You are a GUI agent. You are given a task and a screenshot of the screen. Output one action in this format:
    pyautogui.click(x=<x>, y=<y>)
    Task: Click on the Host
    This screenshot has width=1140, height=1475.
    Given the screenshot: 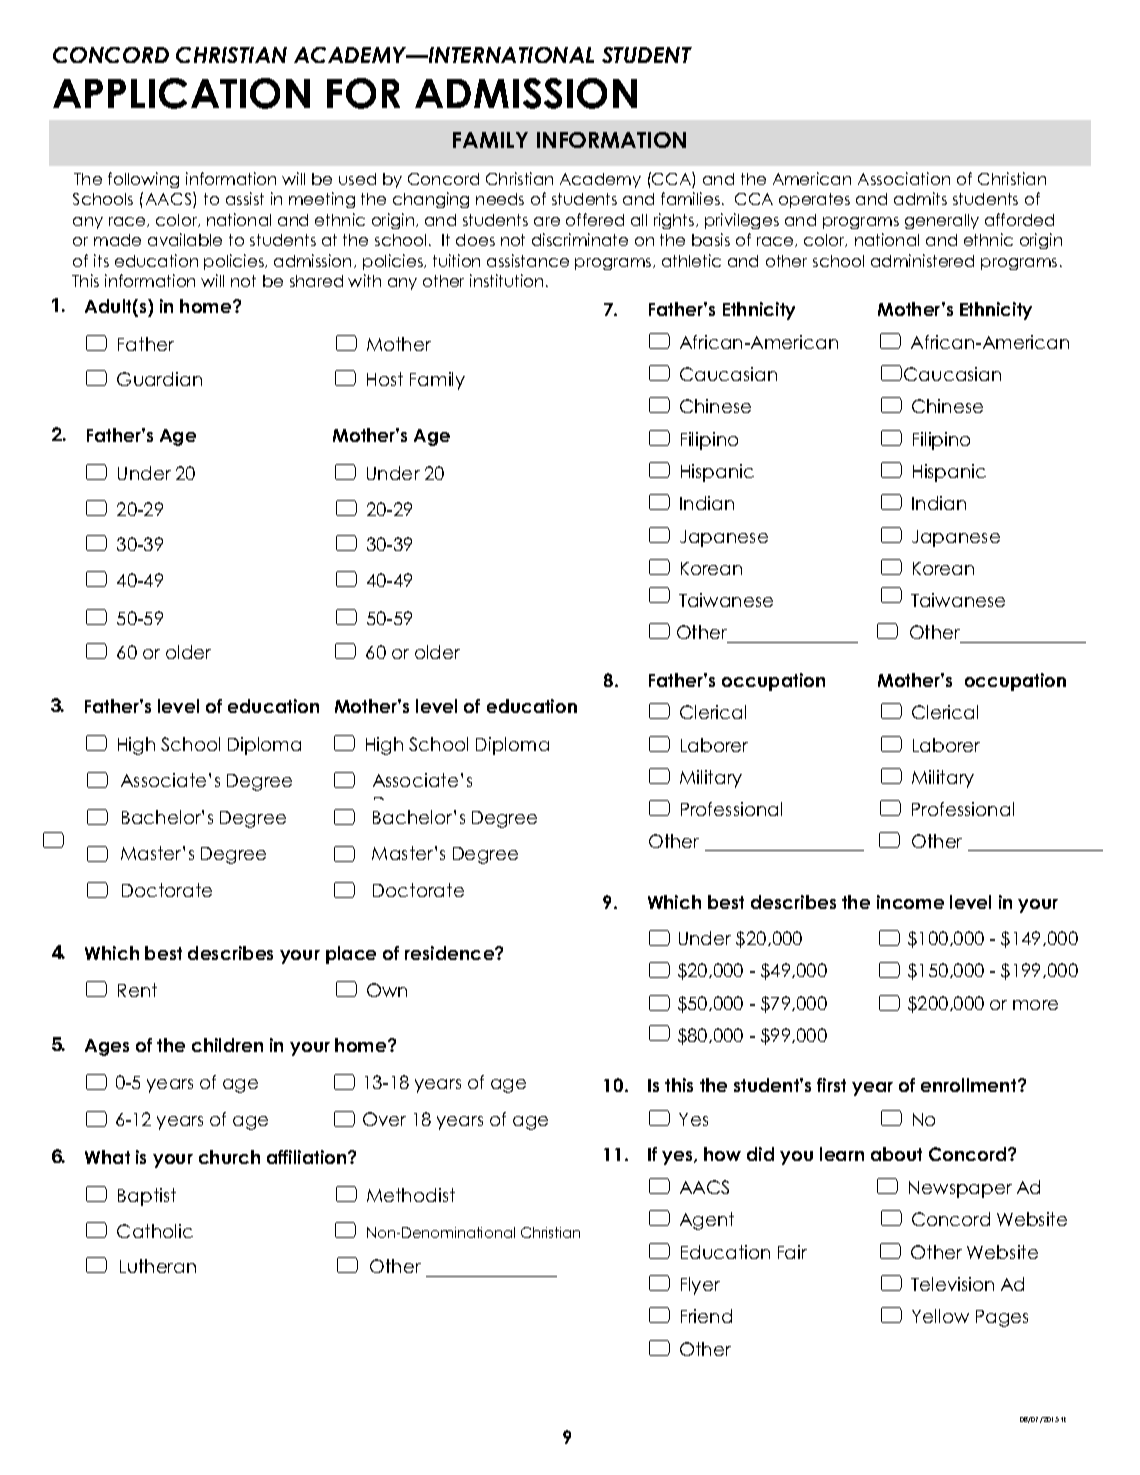 What is the action you would take?
    pyautogui.click(x=385, y=379)
